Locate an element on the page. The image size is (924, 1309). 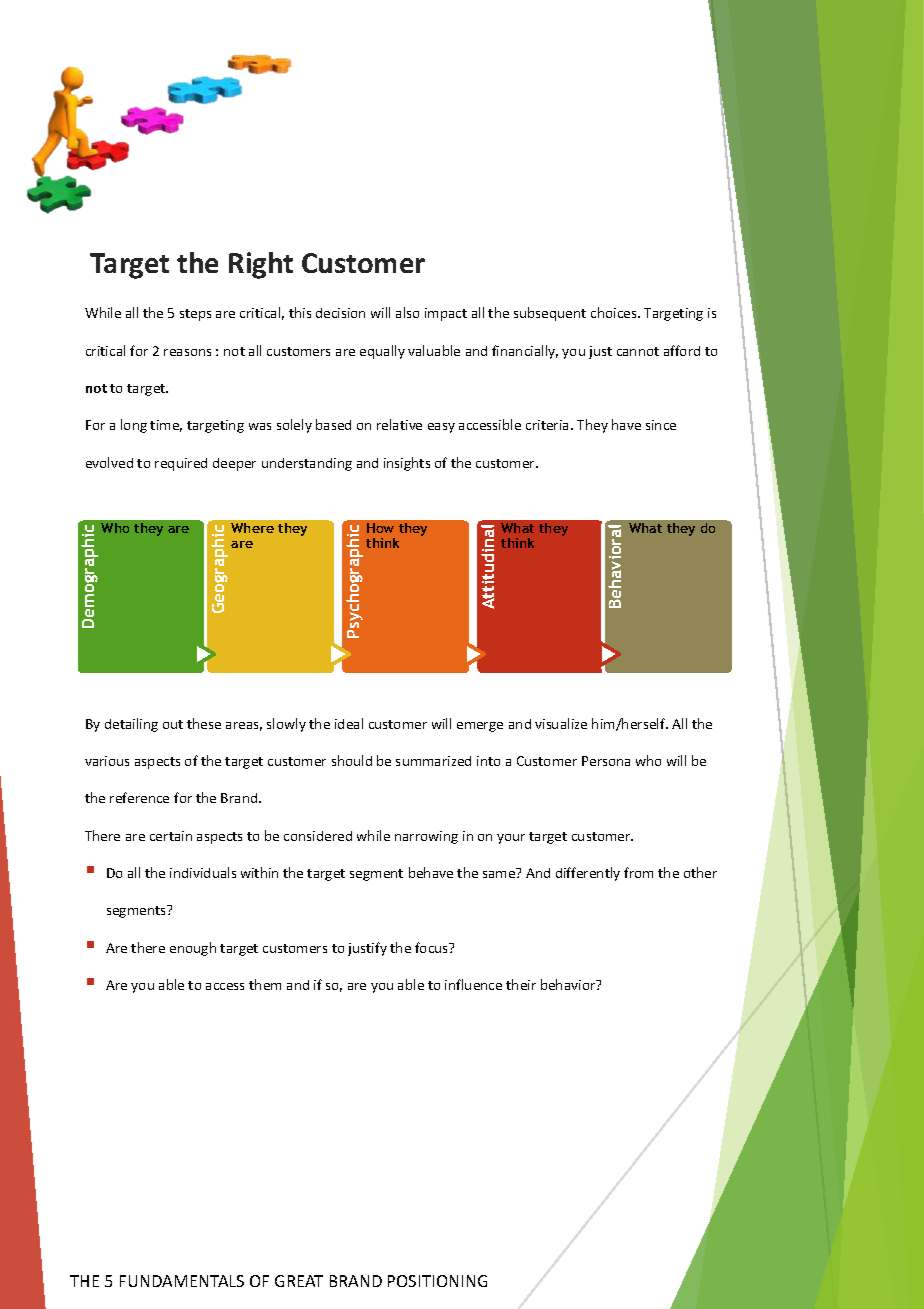
their is located at coordinates (521, 984).
